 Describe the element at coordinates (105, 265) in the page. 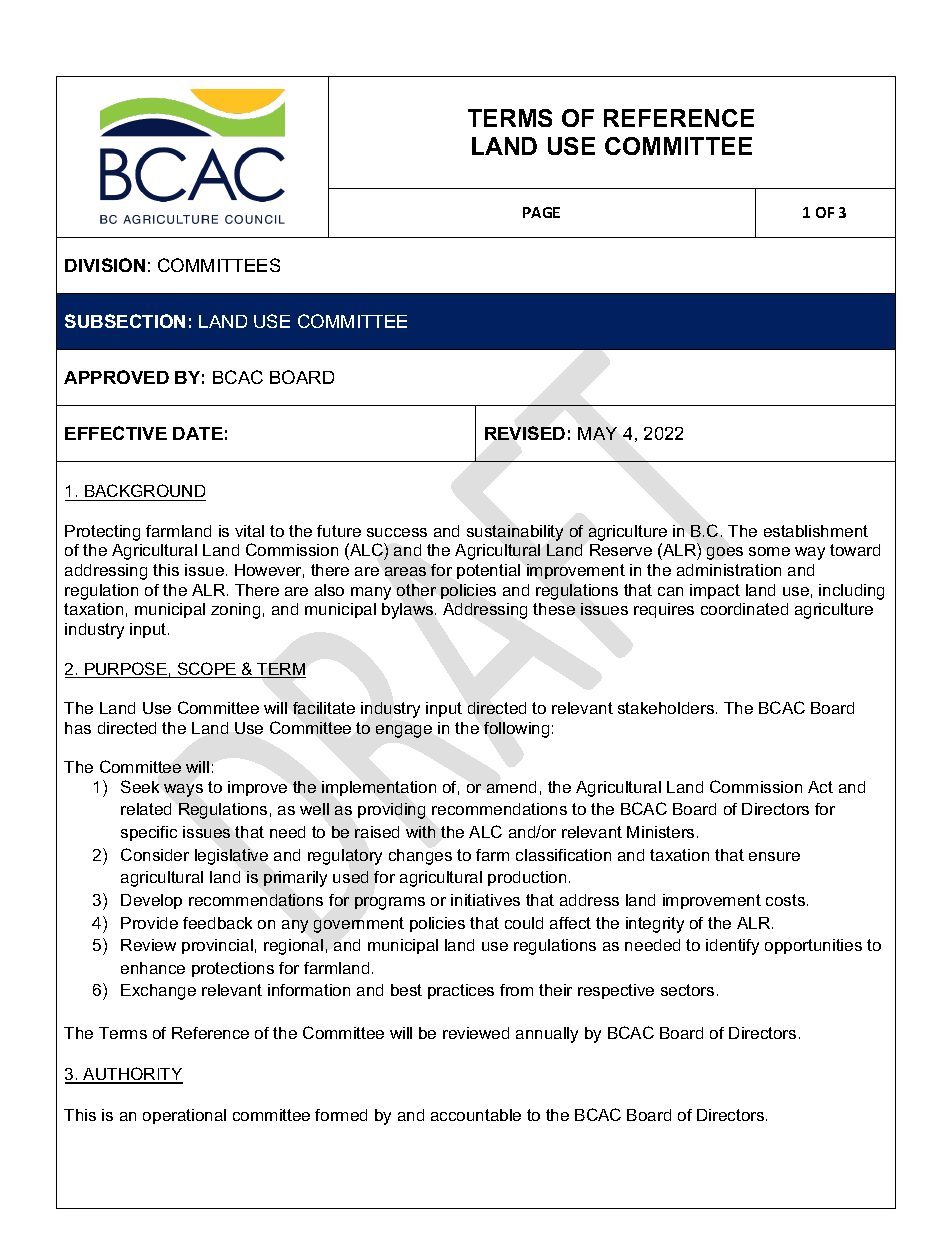

I see `DIVISION` at that location.
